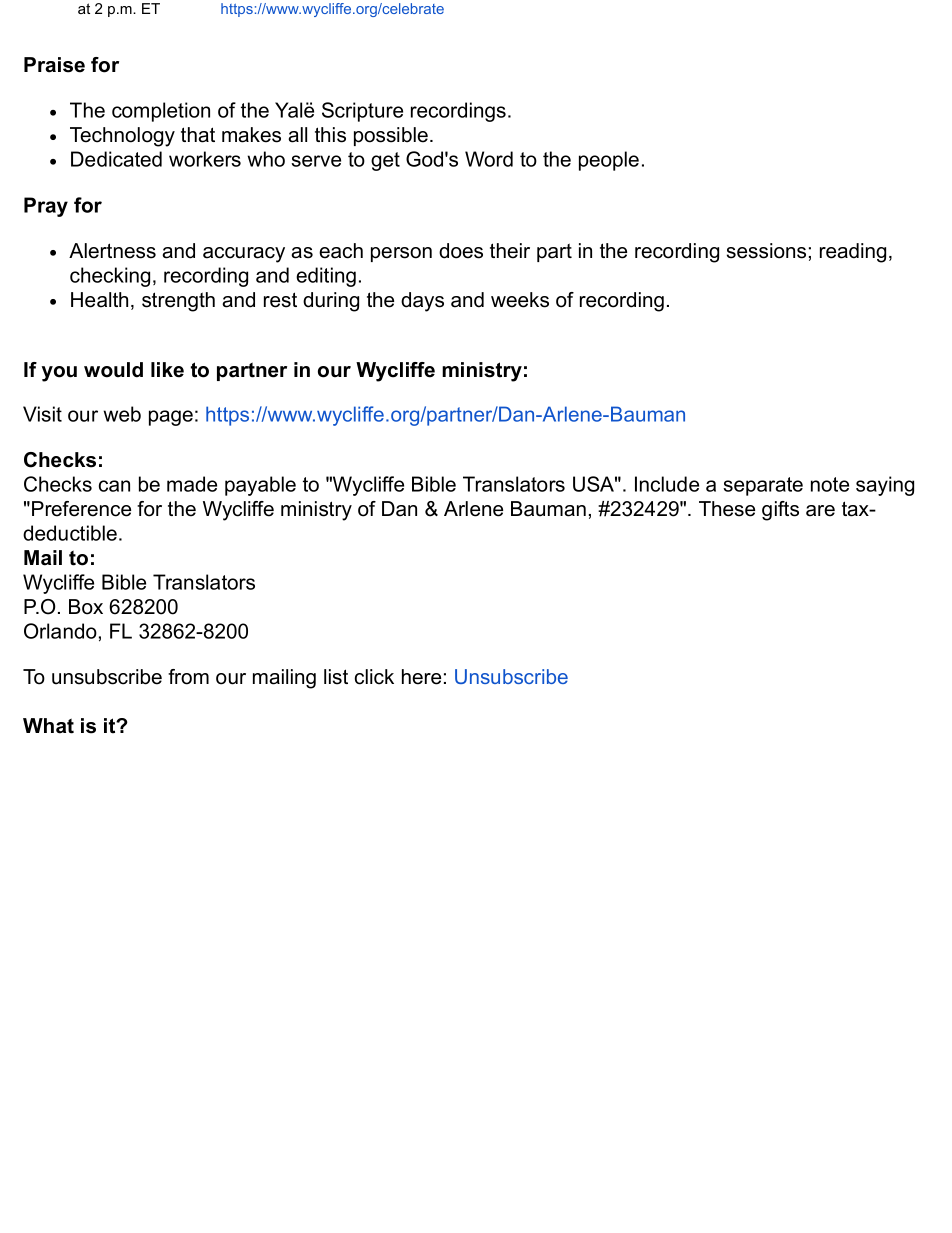 The height and width of the page is (1233, 952). I want to click on note, so click(830, 484).
